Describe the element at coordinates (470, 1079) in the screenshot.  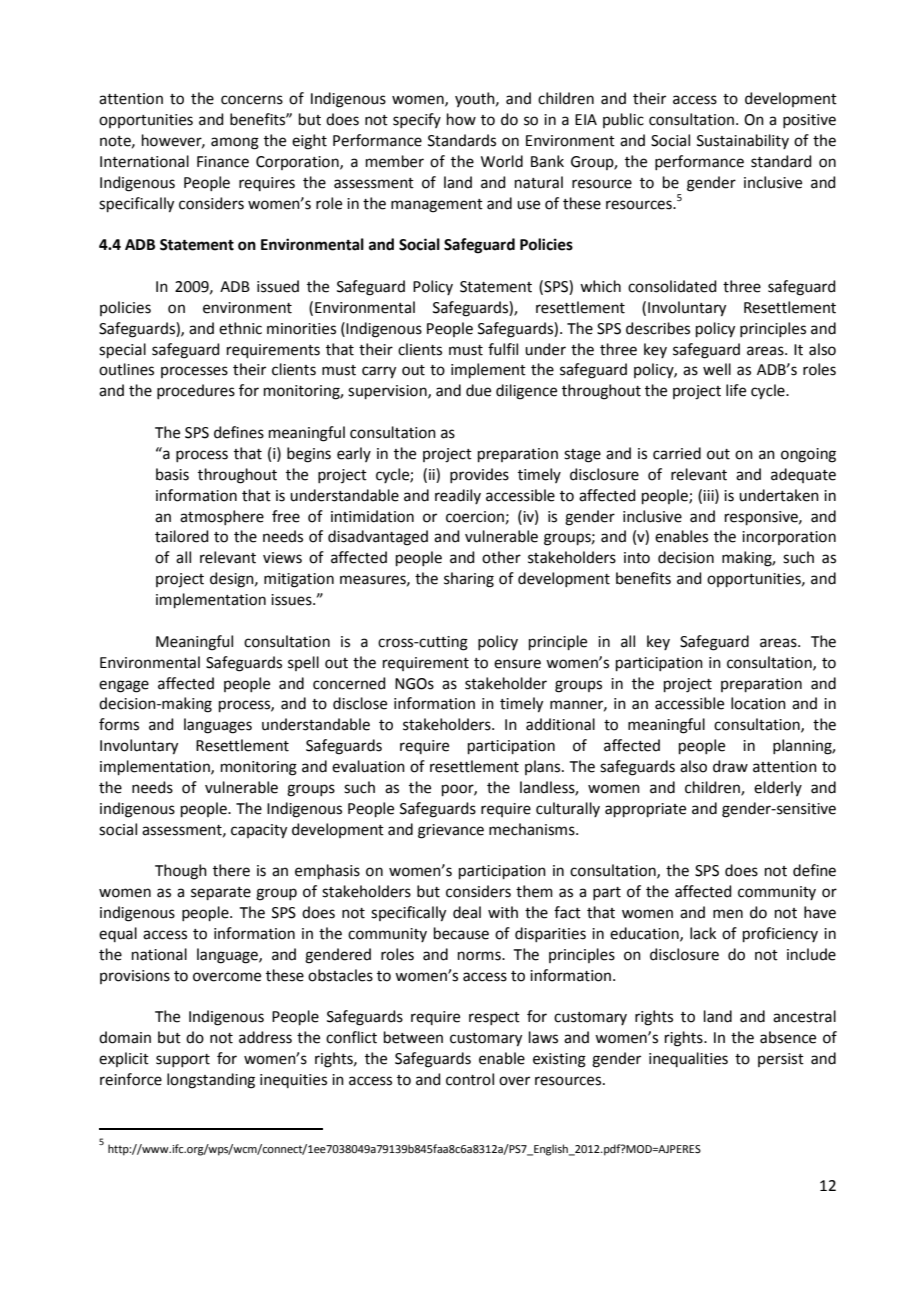
I see `control` at that location.
